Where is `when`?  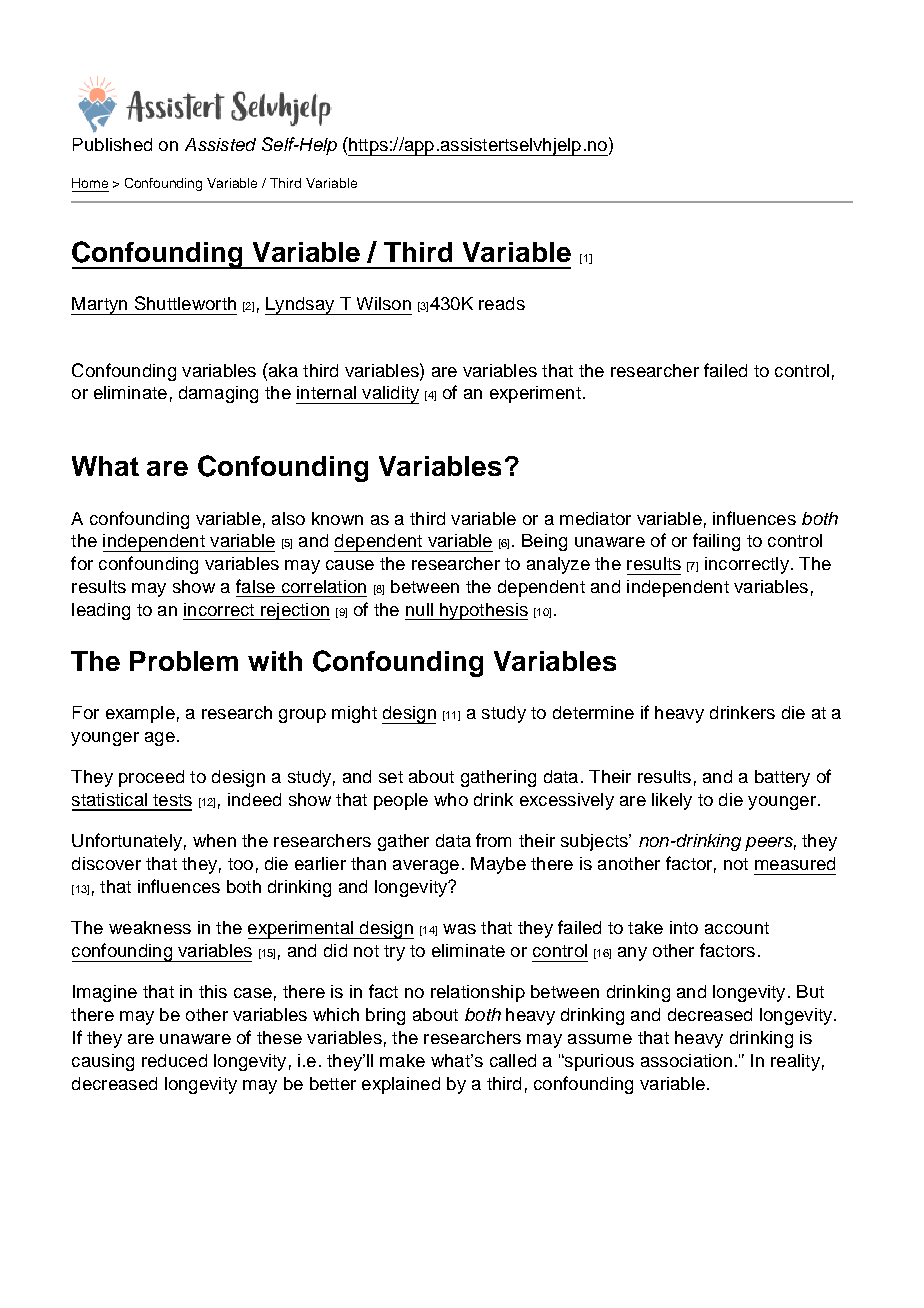
when is located at coordinates (214, 840).
